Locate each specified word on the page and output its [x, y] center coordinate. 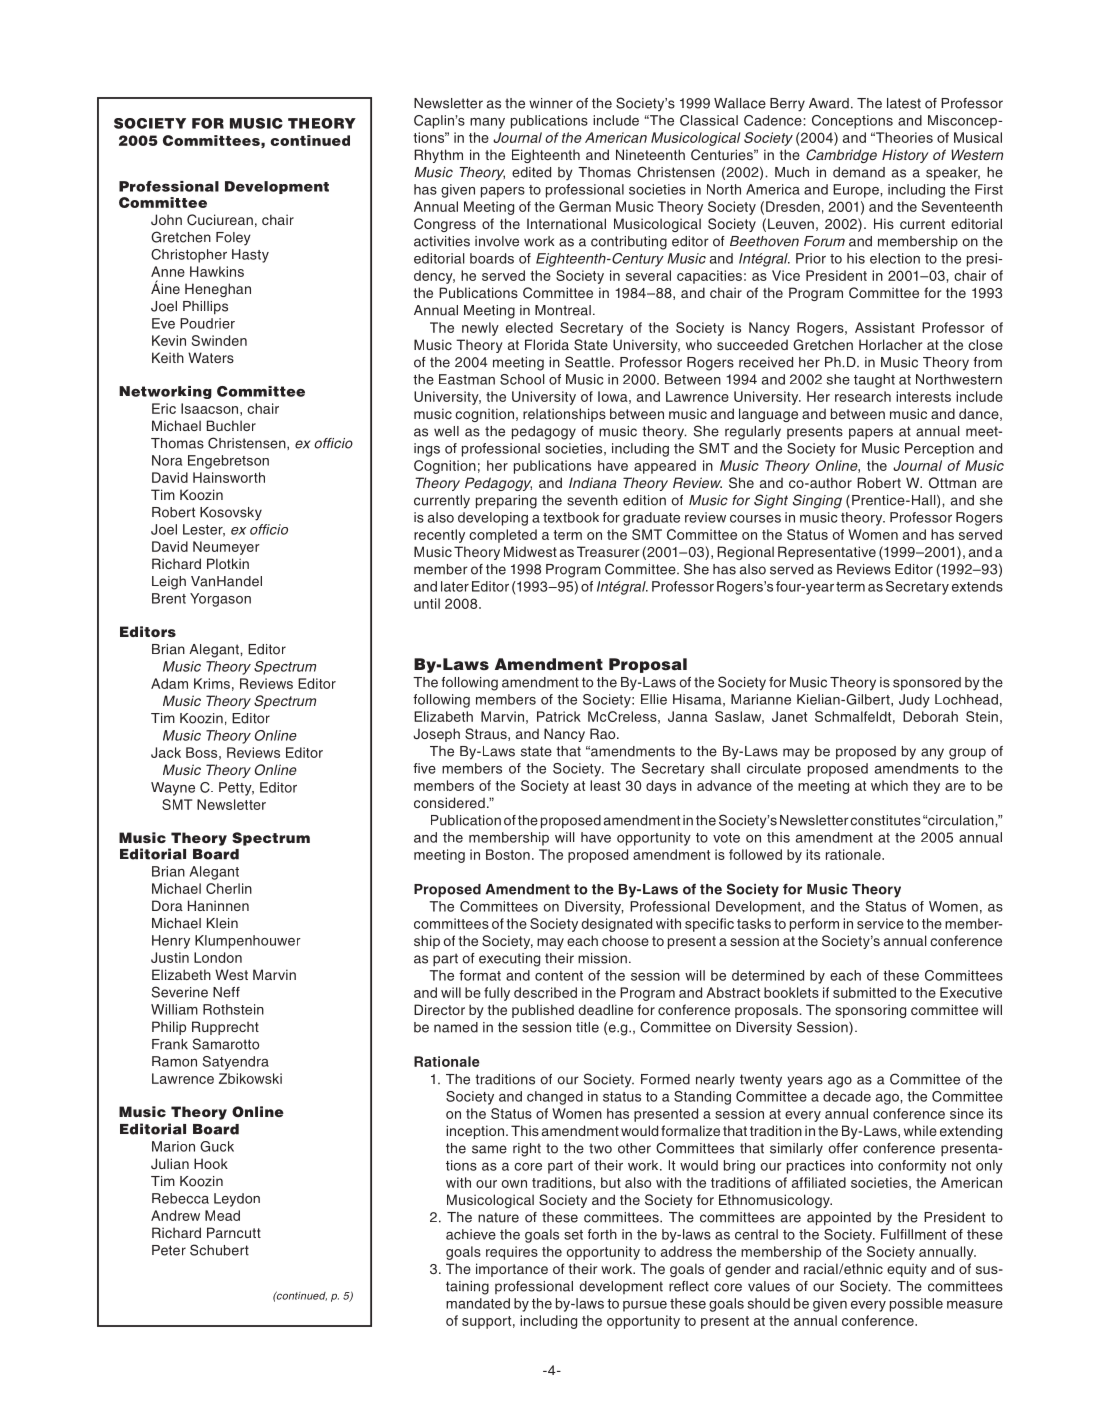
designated [617, 925]
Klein [222, 923]
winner [551, 103]
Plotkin [228, 563]
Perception [939, 450]
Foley [233, 239]
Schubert [219, 1250]
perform [814, 925]
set [573, 1235]
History [905, 156]
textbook [571, 517]
